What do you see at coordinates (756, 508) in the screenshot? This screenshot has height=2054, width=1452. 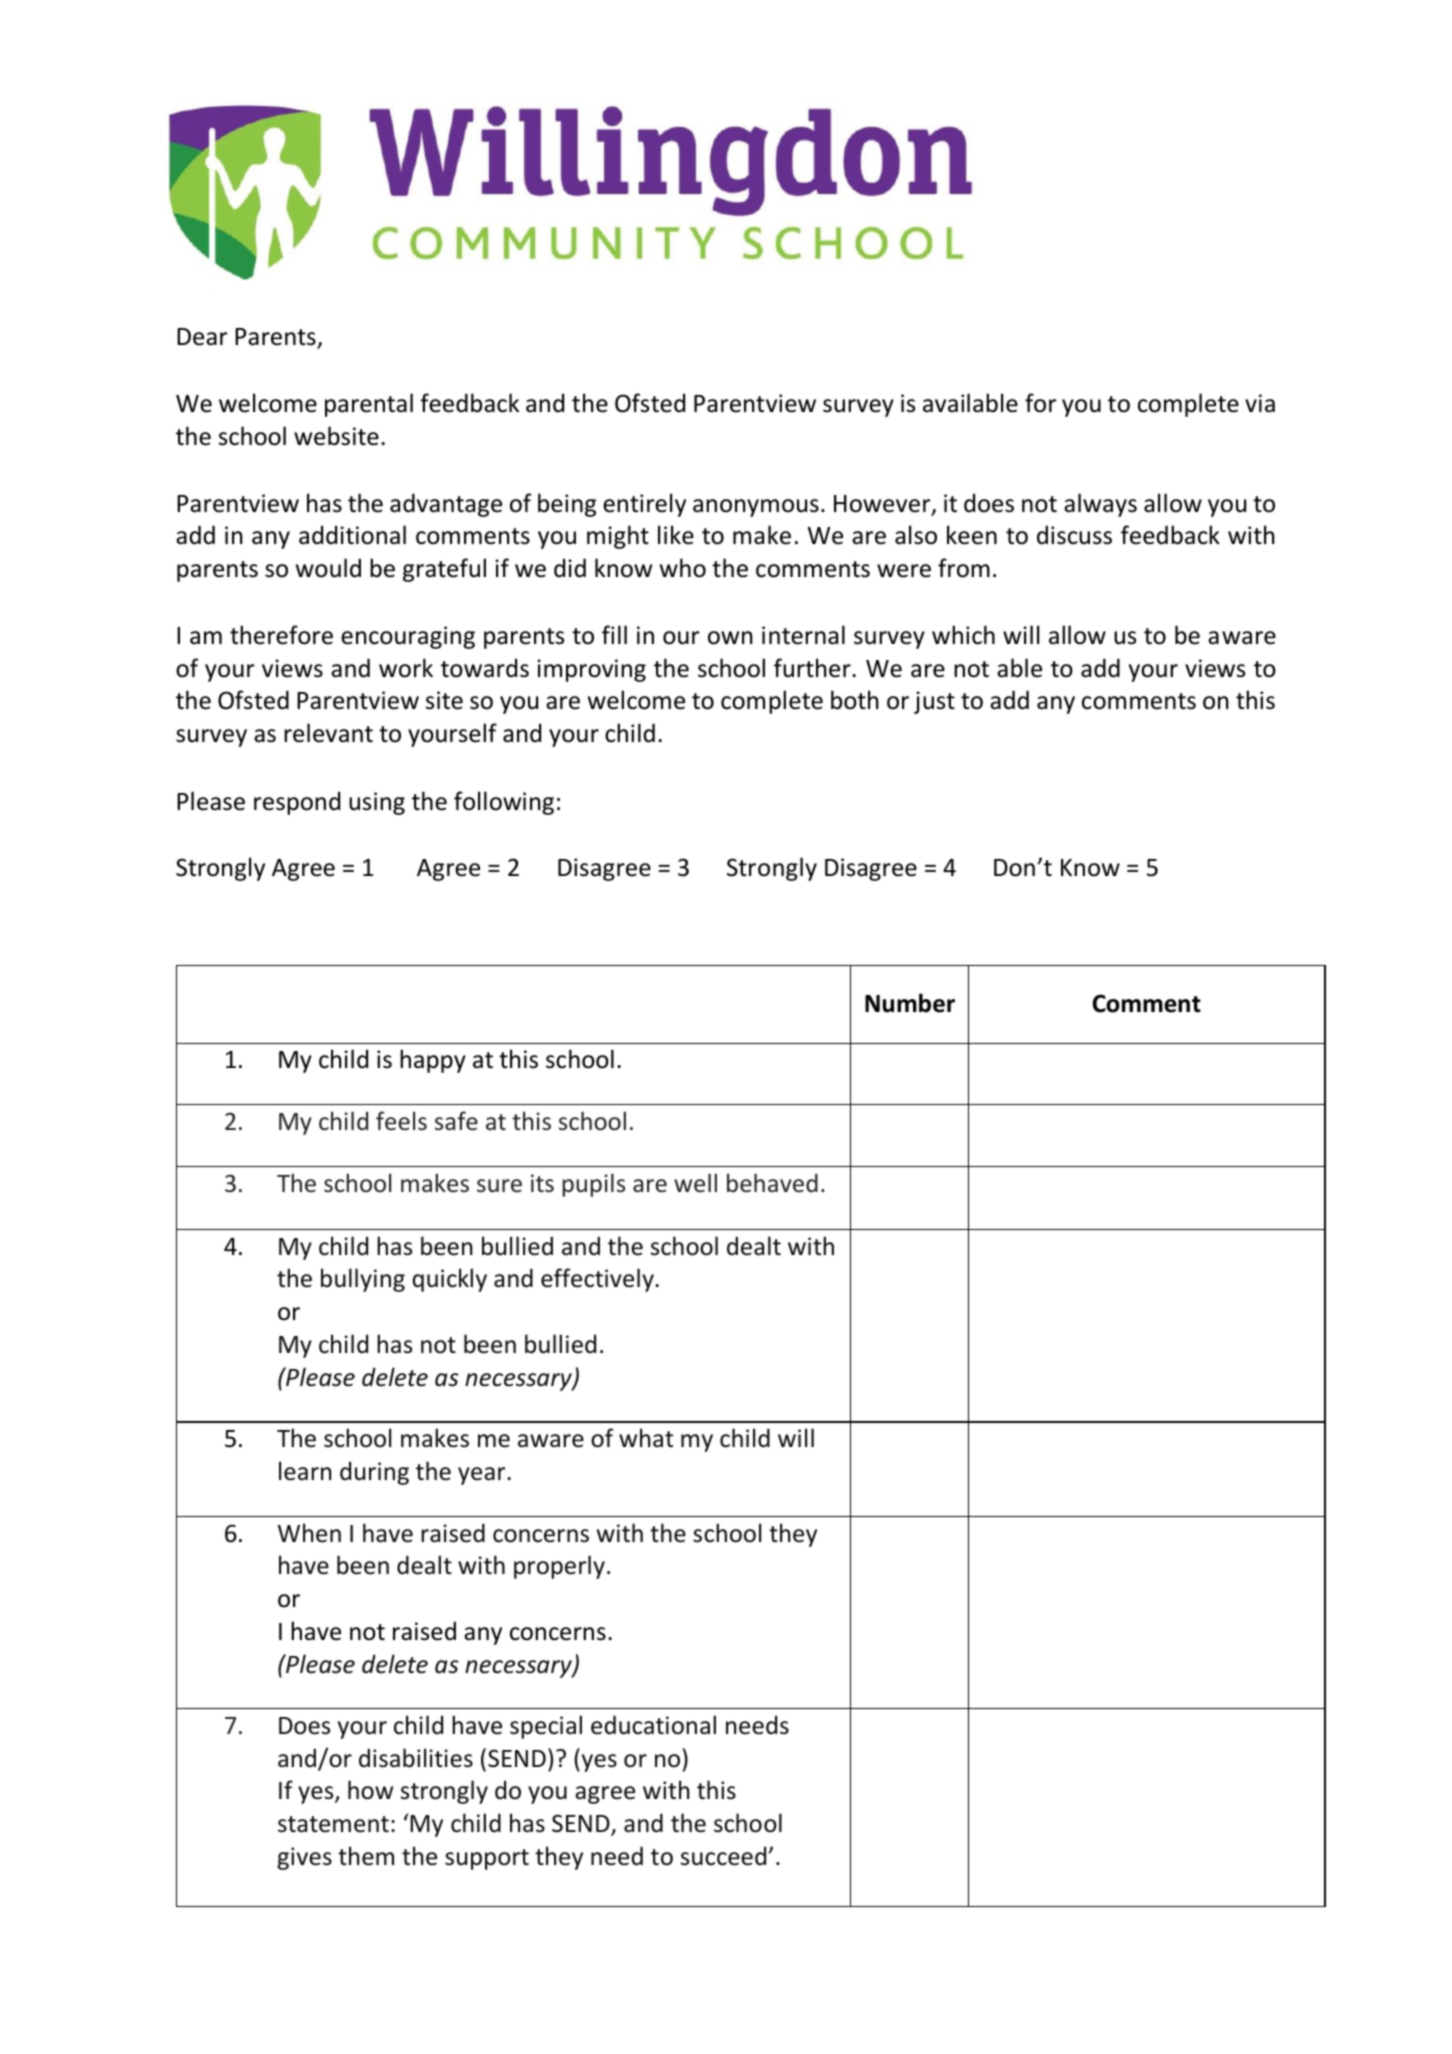 I see `anonymous` at bounding box center [756, 508].
